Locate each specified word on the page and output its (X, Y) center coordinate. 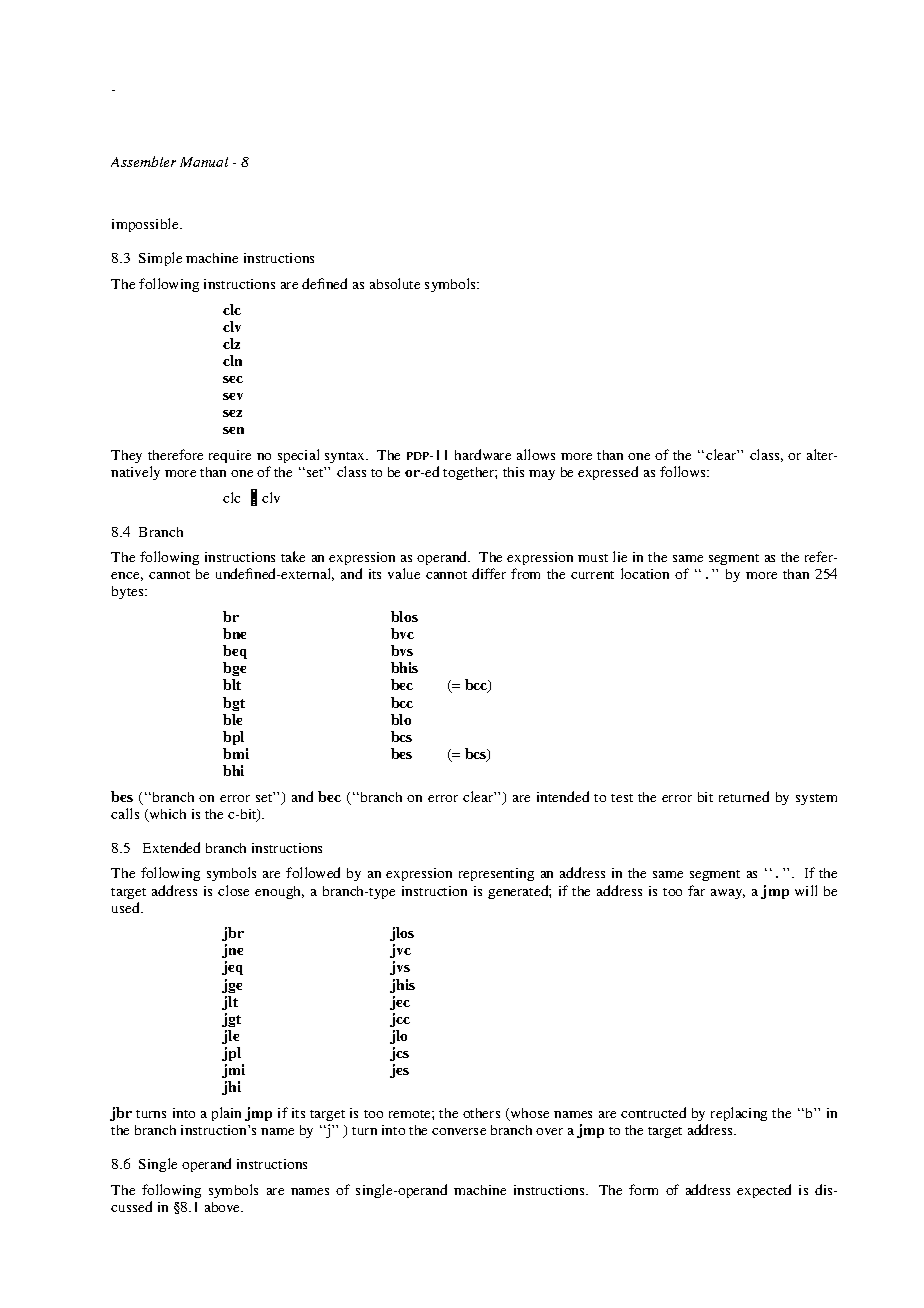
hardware (483, 454)
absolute (395, 283)
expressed (608, 473)
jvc (400, 951)
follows (684, 471)
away (728, 894)
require (230, 456)
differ (489, 573)
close (233, 890)
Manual (204, 162)
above (224, 1207)
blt (232, 684)
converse (459, 1131)
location (645, 573)
